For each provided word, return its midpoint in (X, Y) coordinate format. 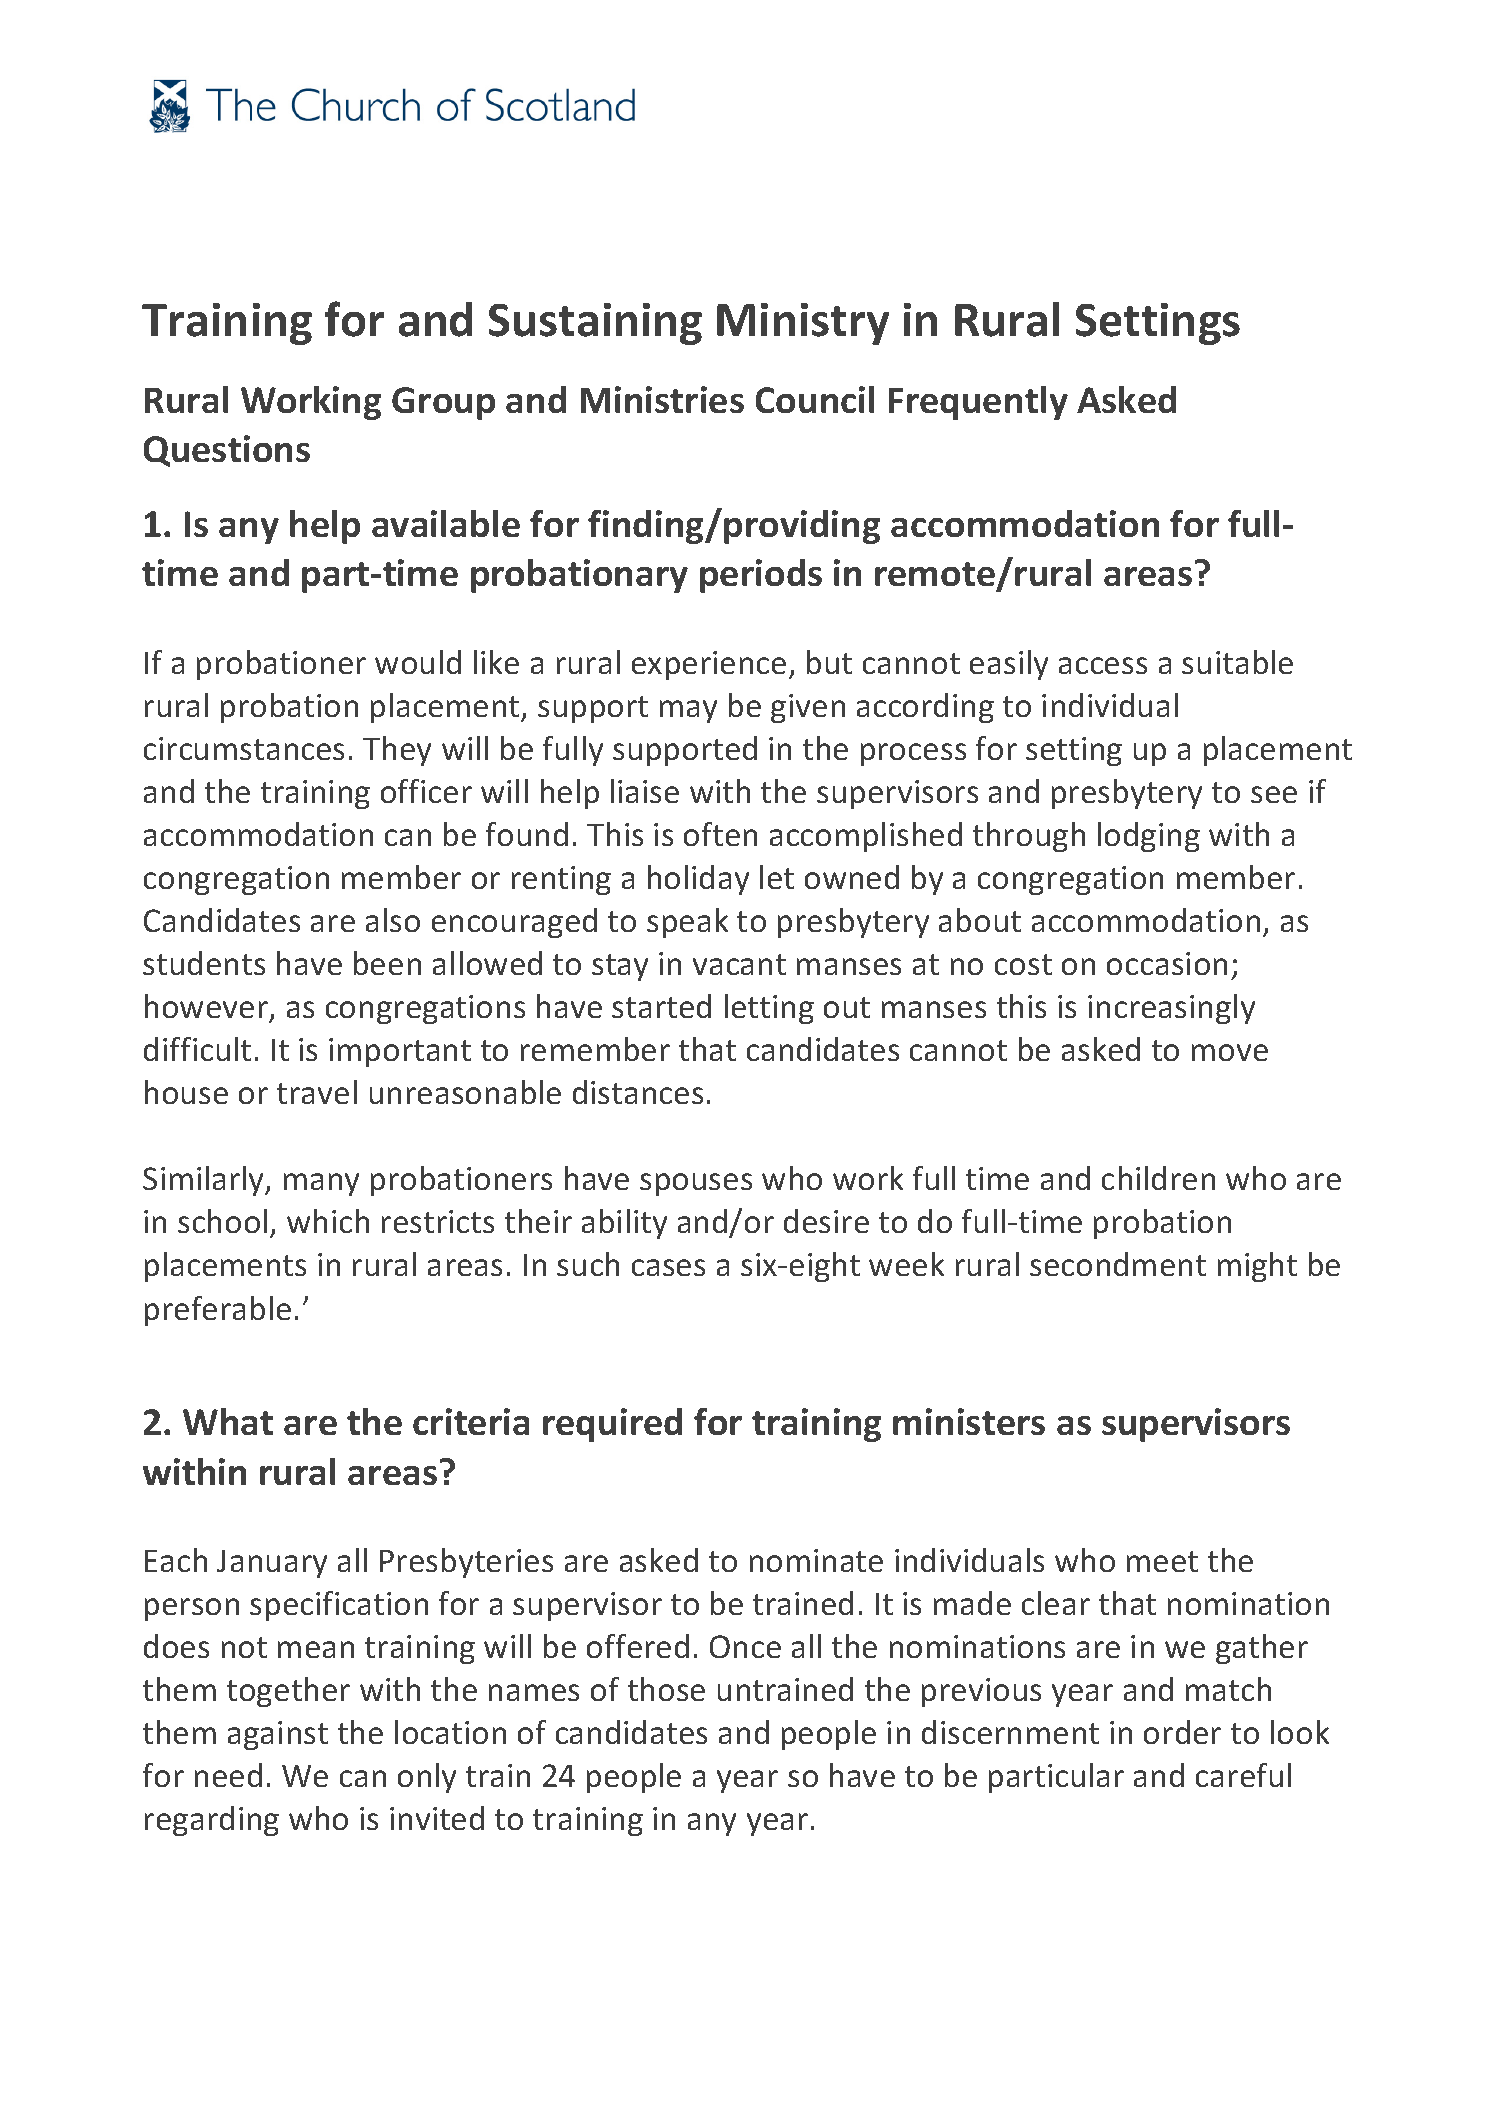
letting (769, 1009)
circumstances (244, 748)
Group (443, 403)
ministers (969, 1421)
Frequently (978, 403)
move (1230, 1052)
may (688, 711)
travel (317, 1092)
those (666, 1689)
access (1103, 665)
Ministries (662, 399)
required (612, 1425)
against (278, 1735)
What (228, 1421)
